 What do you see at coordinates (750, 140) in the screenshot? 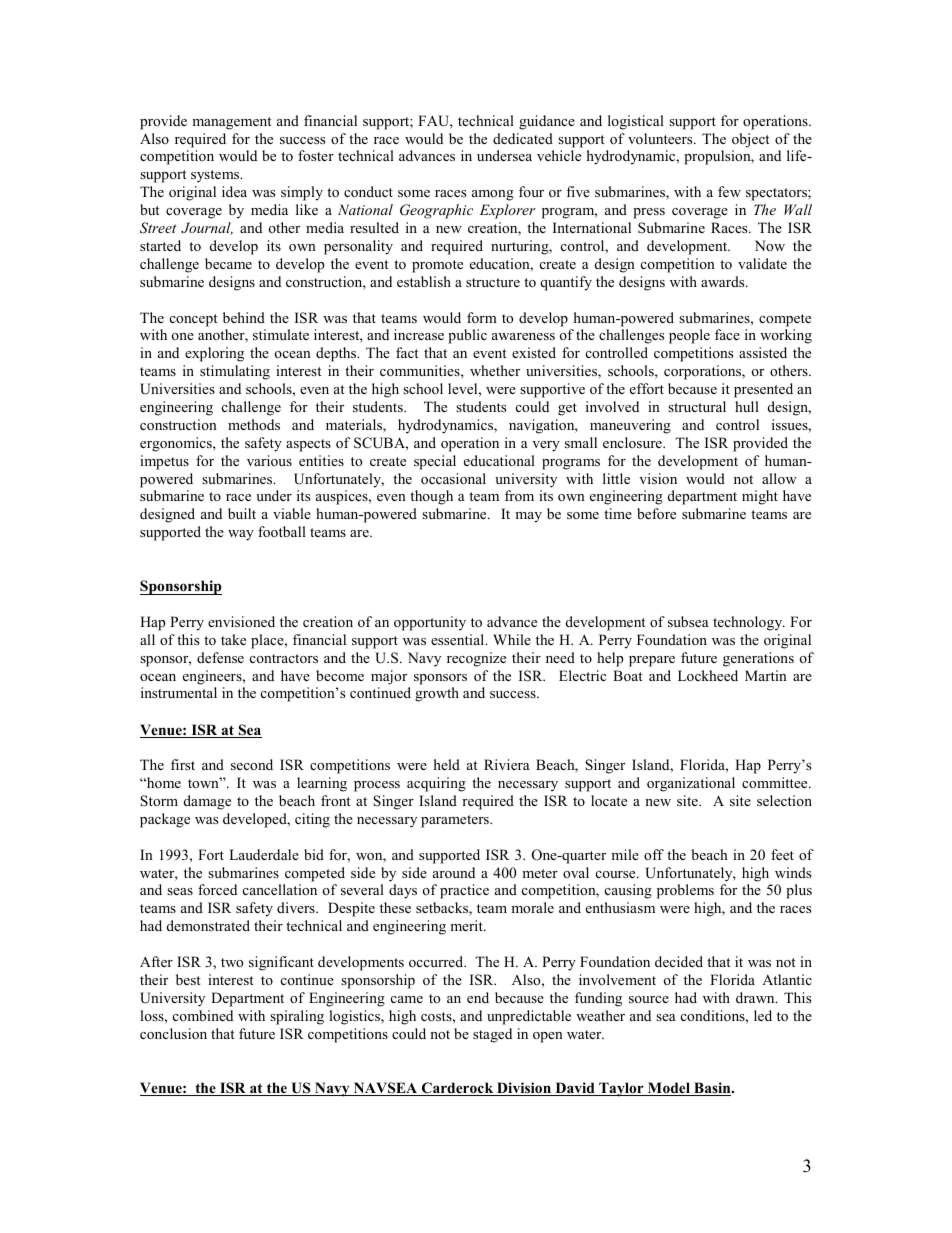
I see `object` at bounding box center [750, 140].
